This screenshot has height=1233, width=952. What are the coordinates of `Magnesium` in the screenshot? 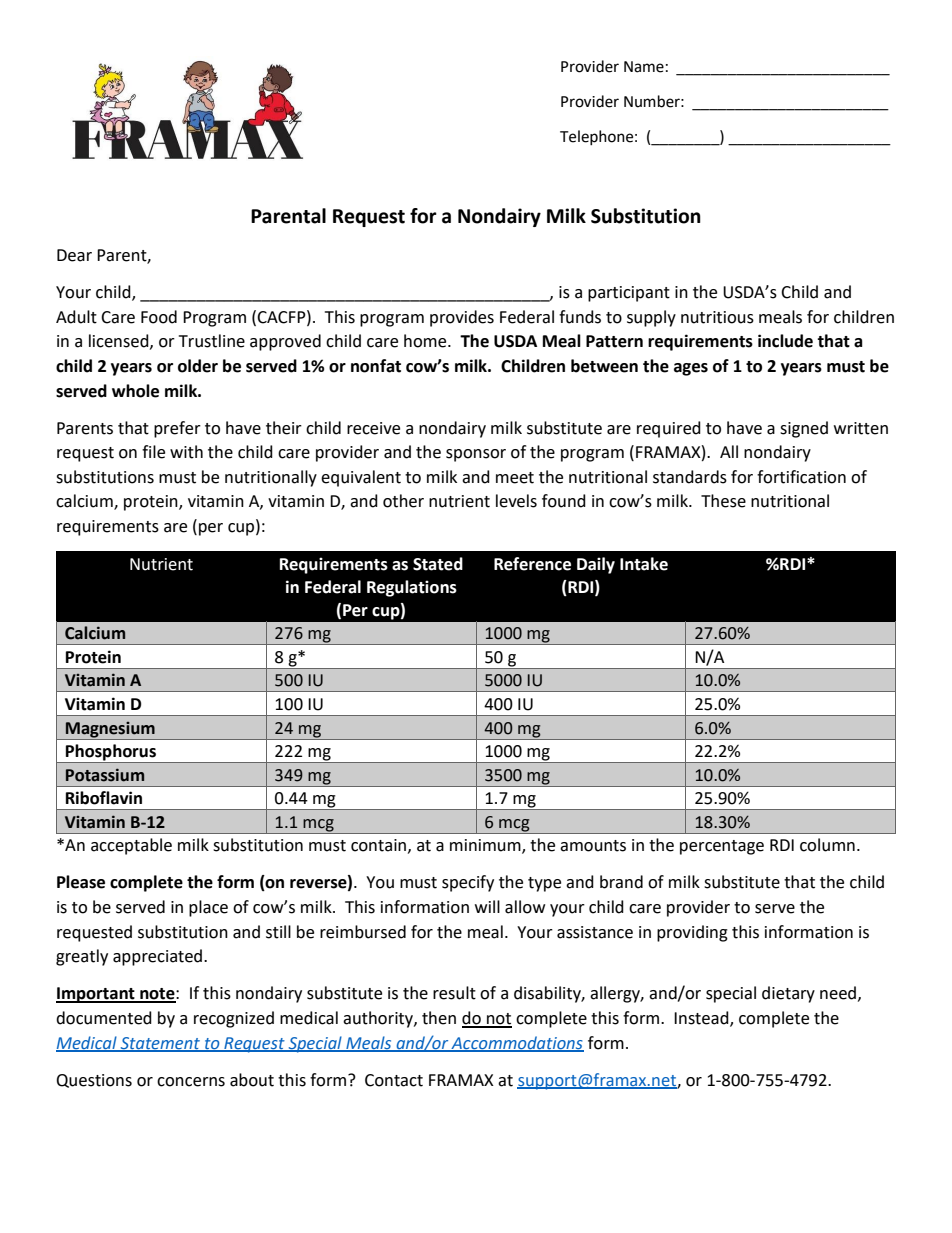 It's located at (110, 730).
